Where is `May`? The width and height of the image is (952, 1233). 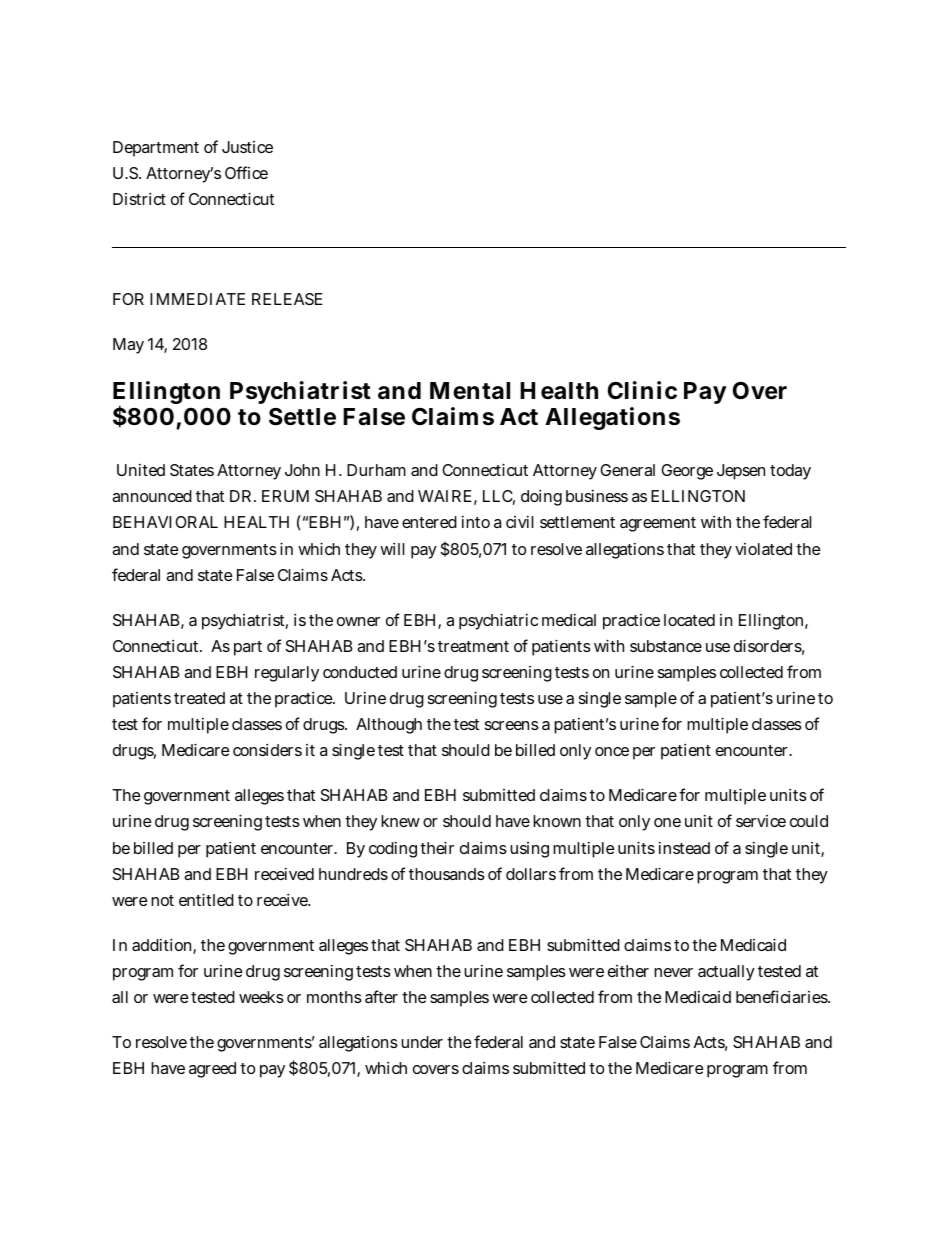
May is located at coordinates (128, 346).
